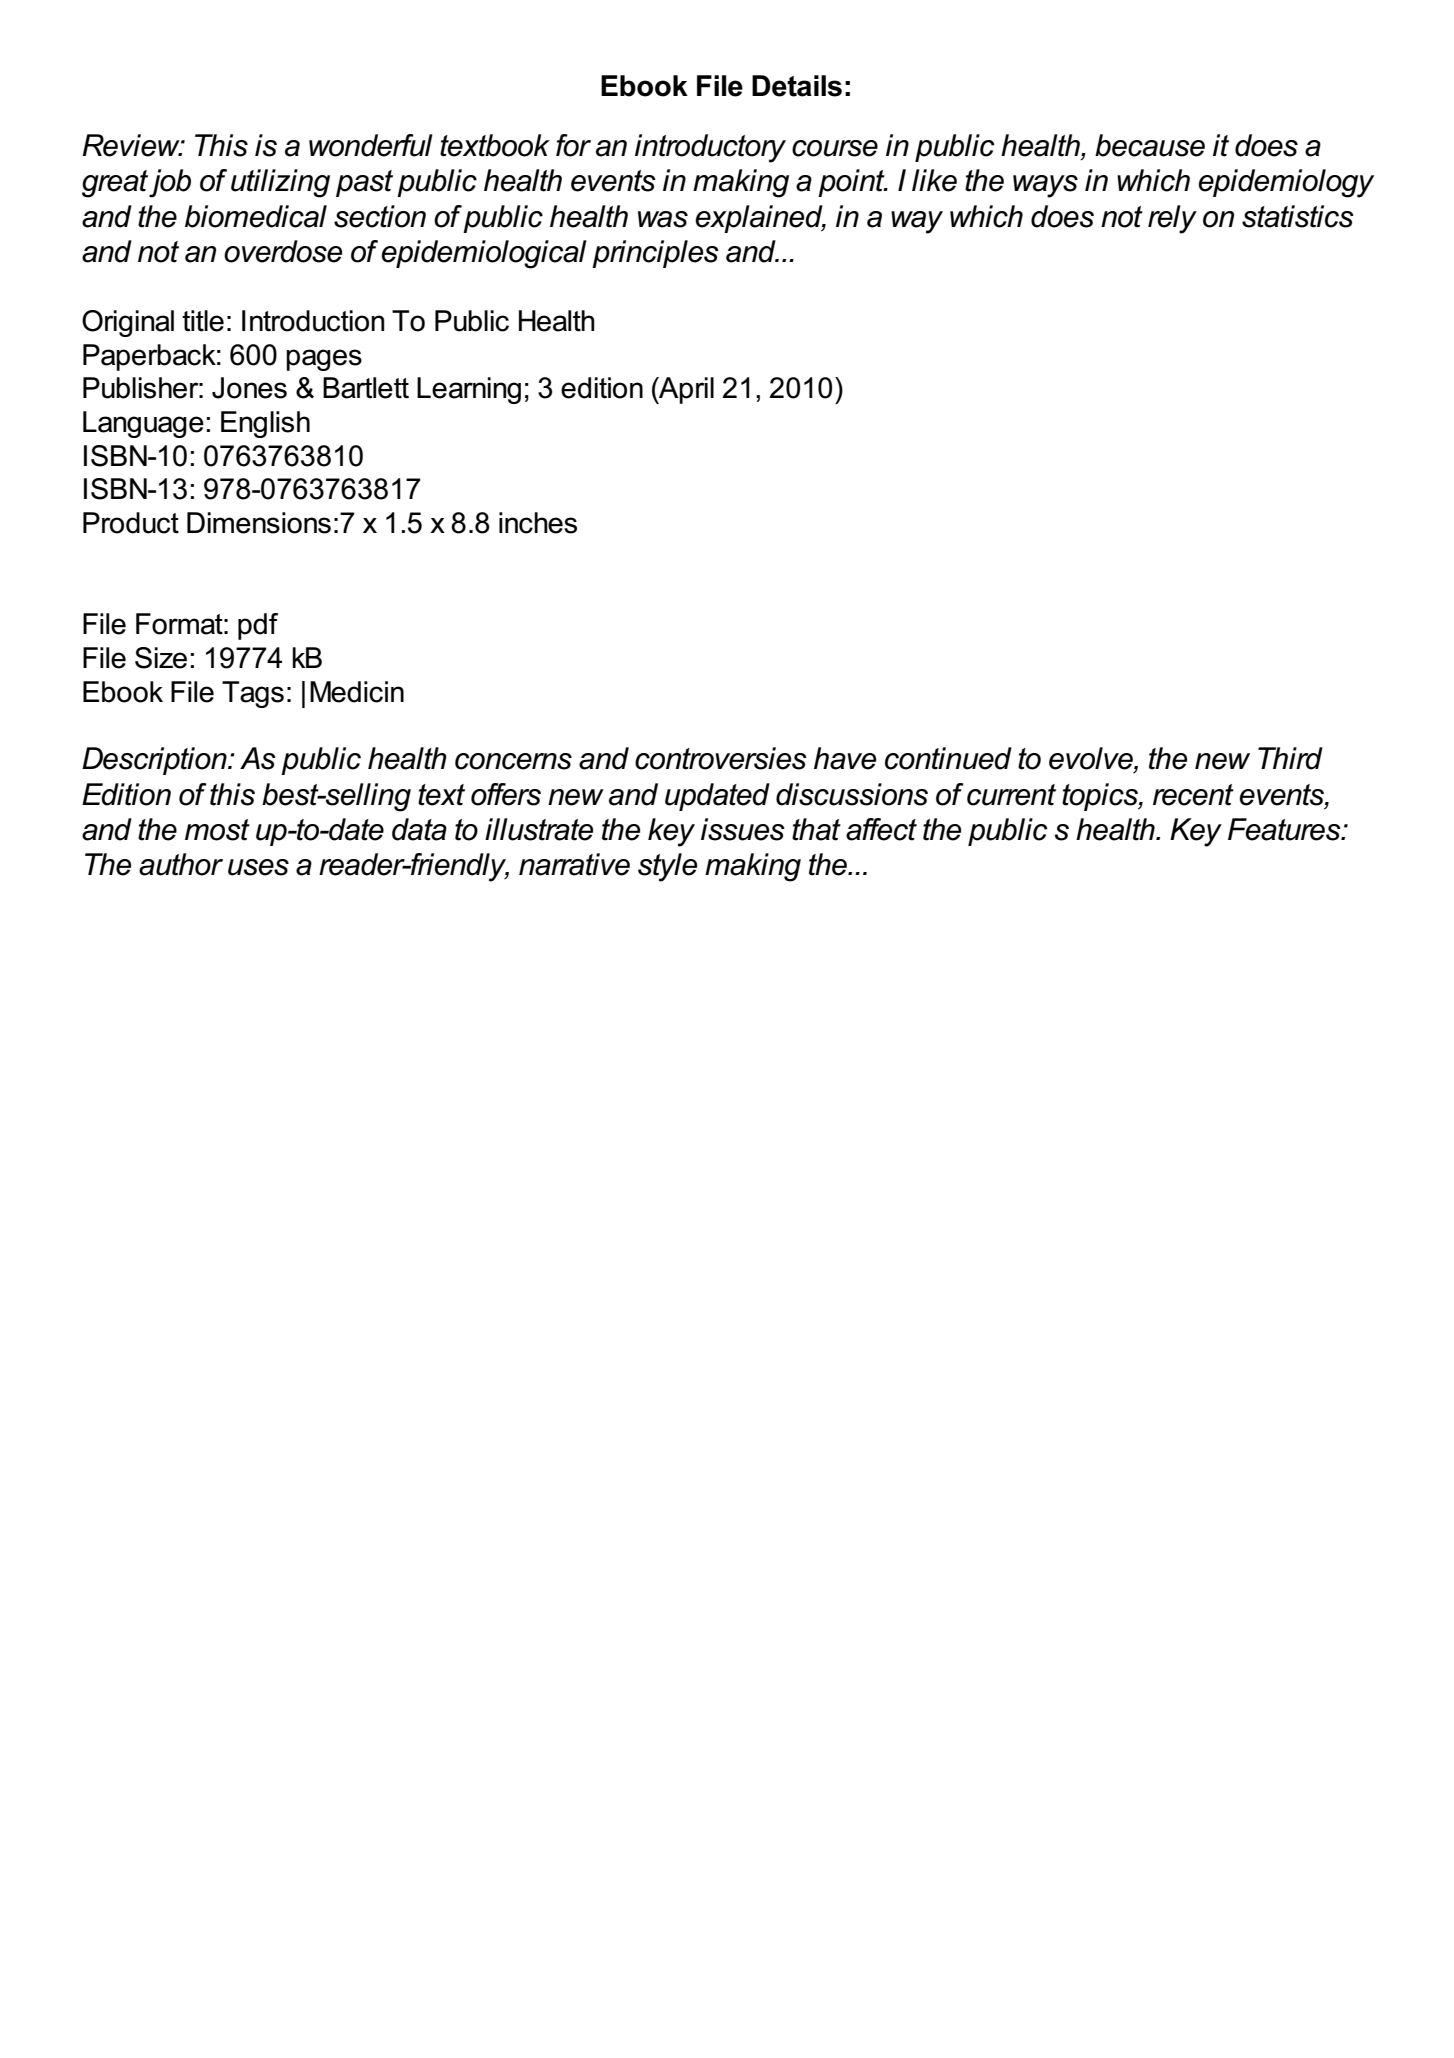  Describe the element at coordinates (249, 388) in the image. I see `Jones` at that location.
